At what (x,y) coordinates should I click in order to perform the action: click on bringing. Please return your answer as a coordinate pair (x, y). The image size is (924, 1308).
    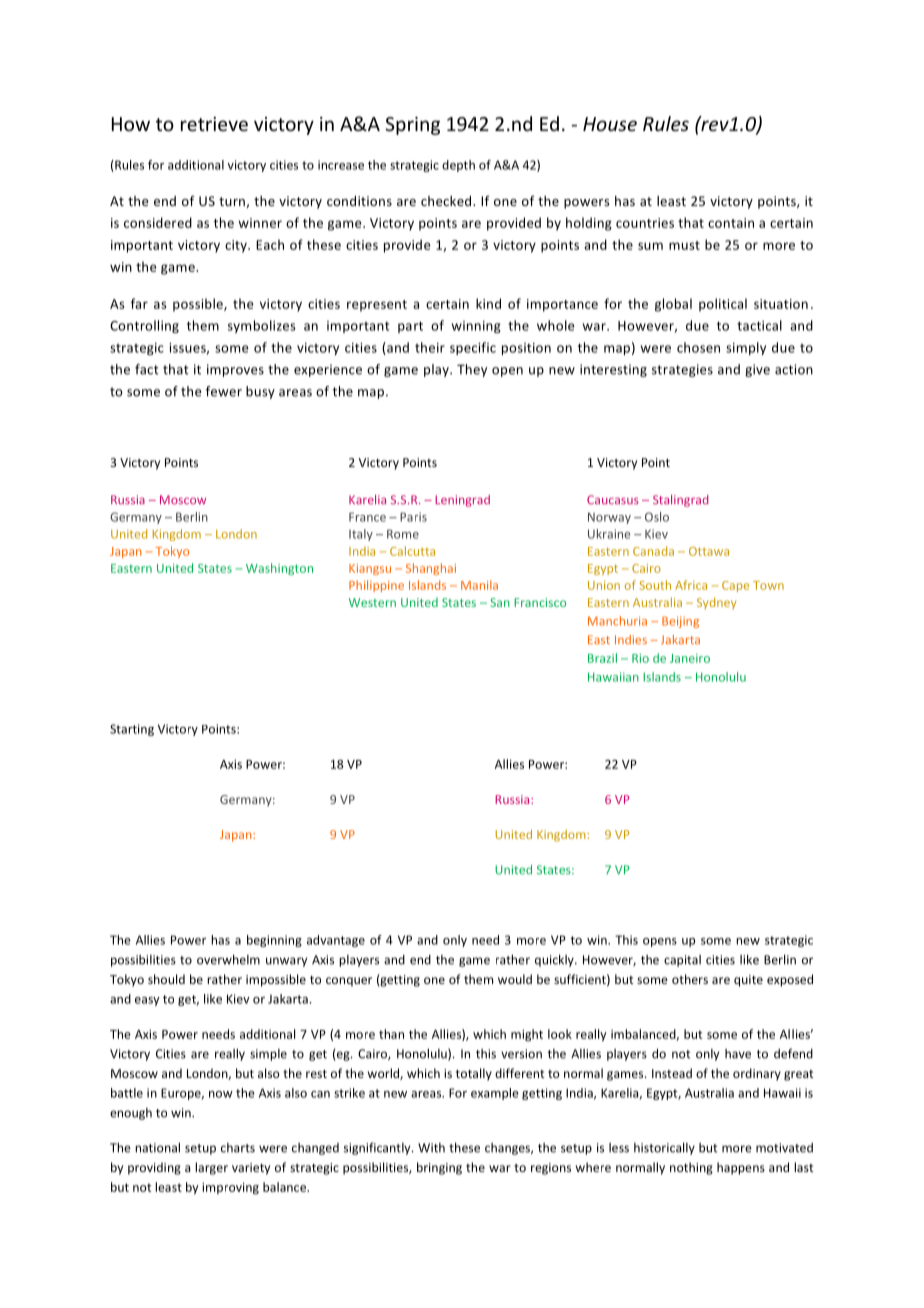
    Looking at the image, I should click on (439, 1168).
